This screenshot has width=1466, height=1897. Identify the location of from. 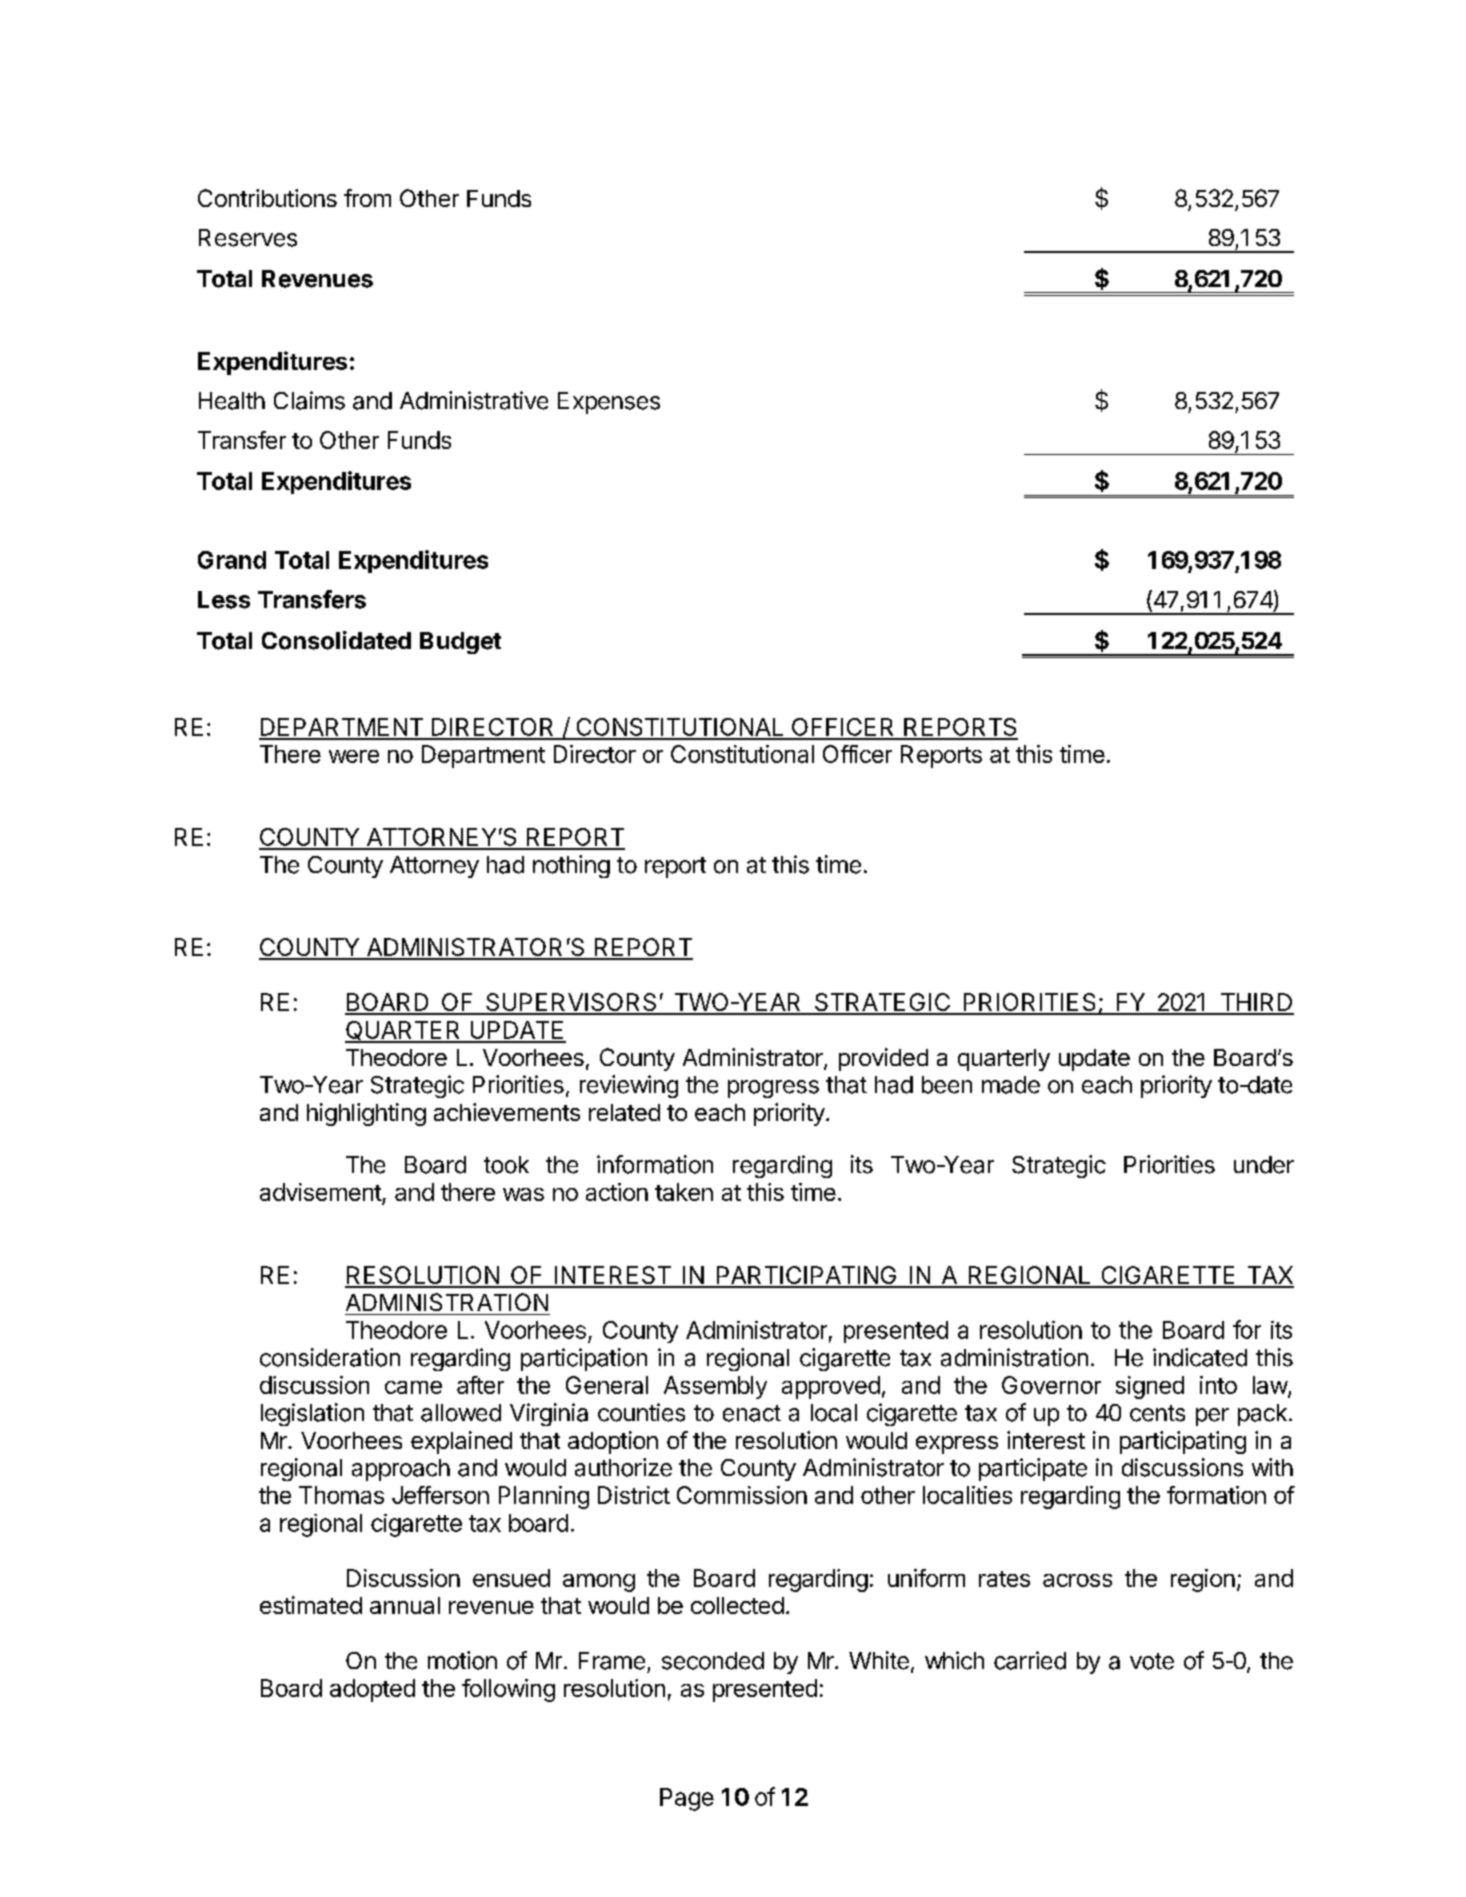
(367, 198).
